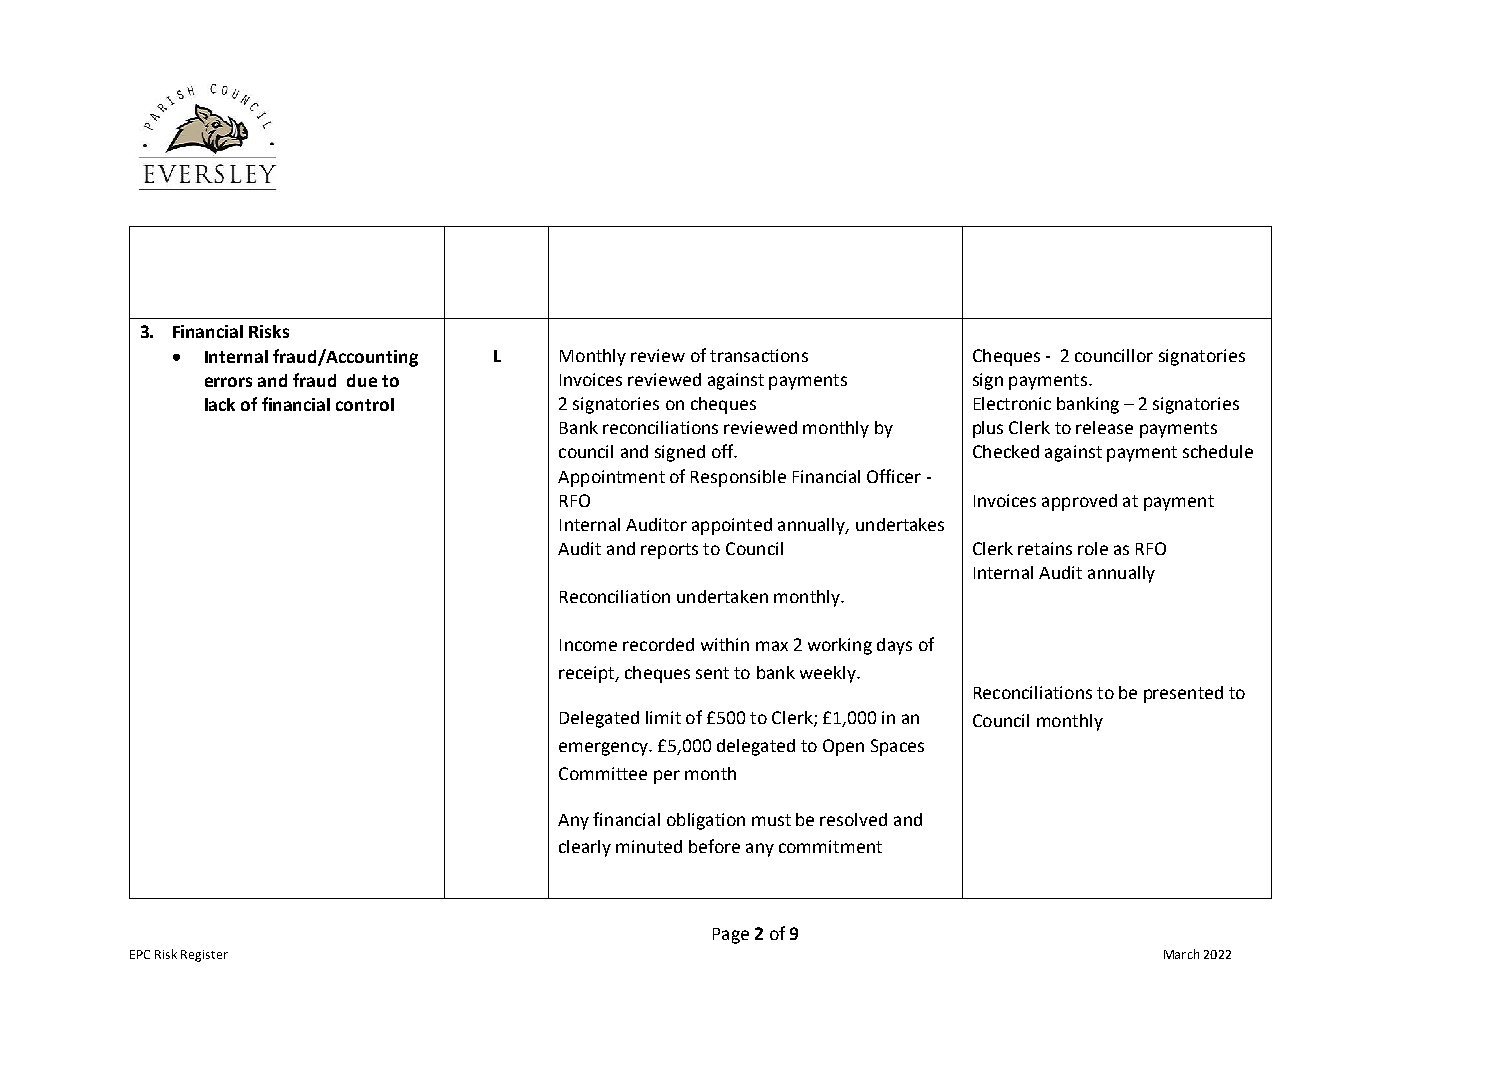 Image resolution: width=1510 pixels, height=1067 pixels. What do you see at coordinates (588, 674) in the page?
I see `receipt` at bounding box center [588, 674].
